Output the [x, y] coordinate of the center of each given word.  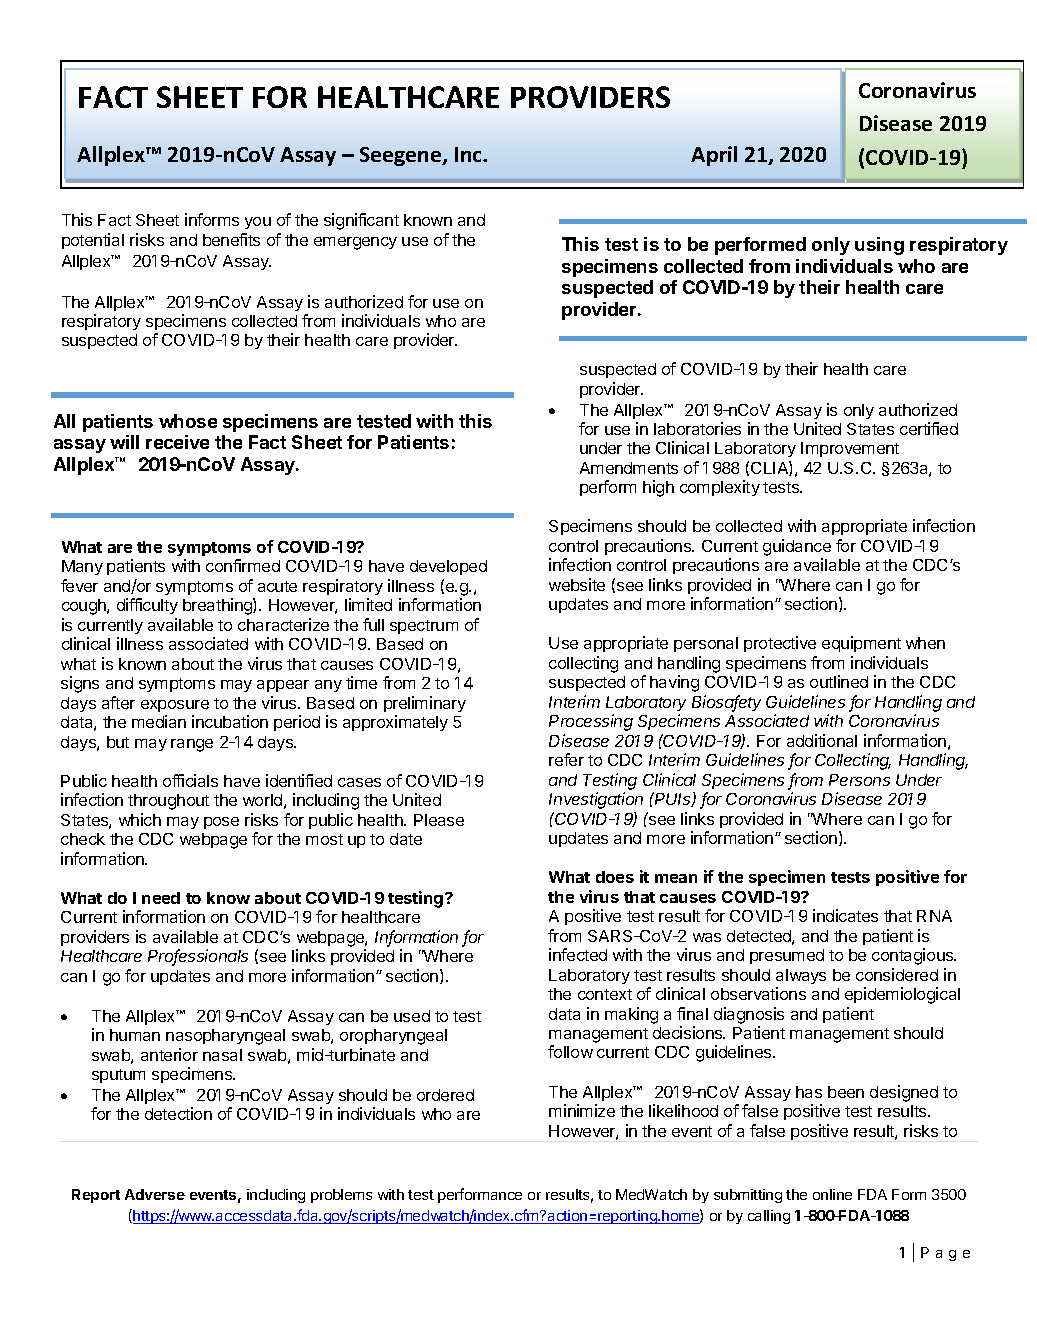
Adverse [155, 1194]
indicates [845, 915]
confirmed [243, 565]
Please [439, 820]
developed [448, 567]
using [879, 246]
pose [221, 823]
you [258, 223]
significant [361, 221]
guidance [797, 547]
